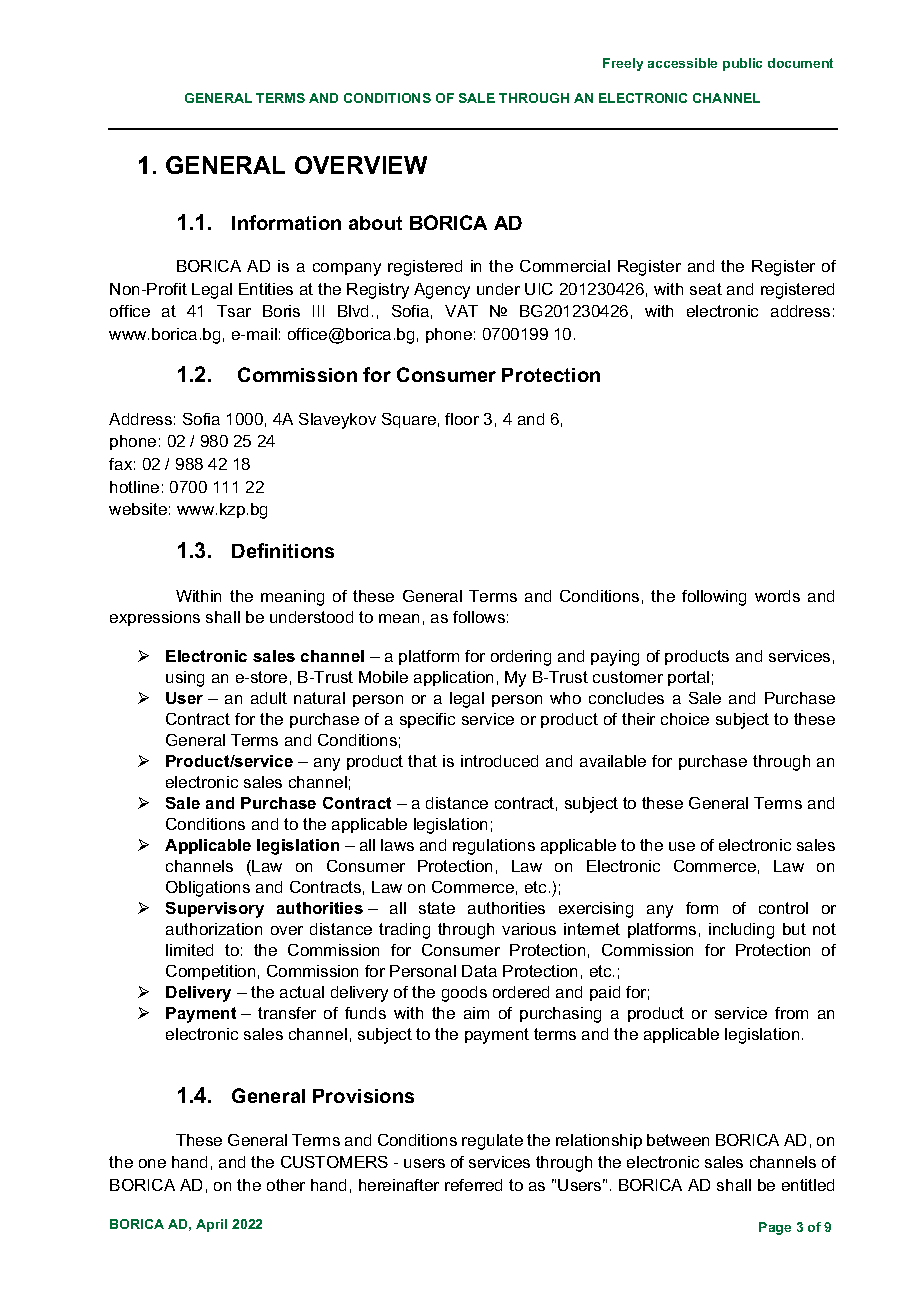  I want to click on April, so click(211, 1225).
